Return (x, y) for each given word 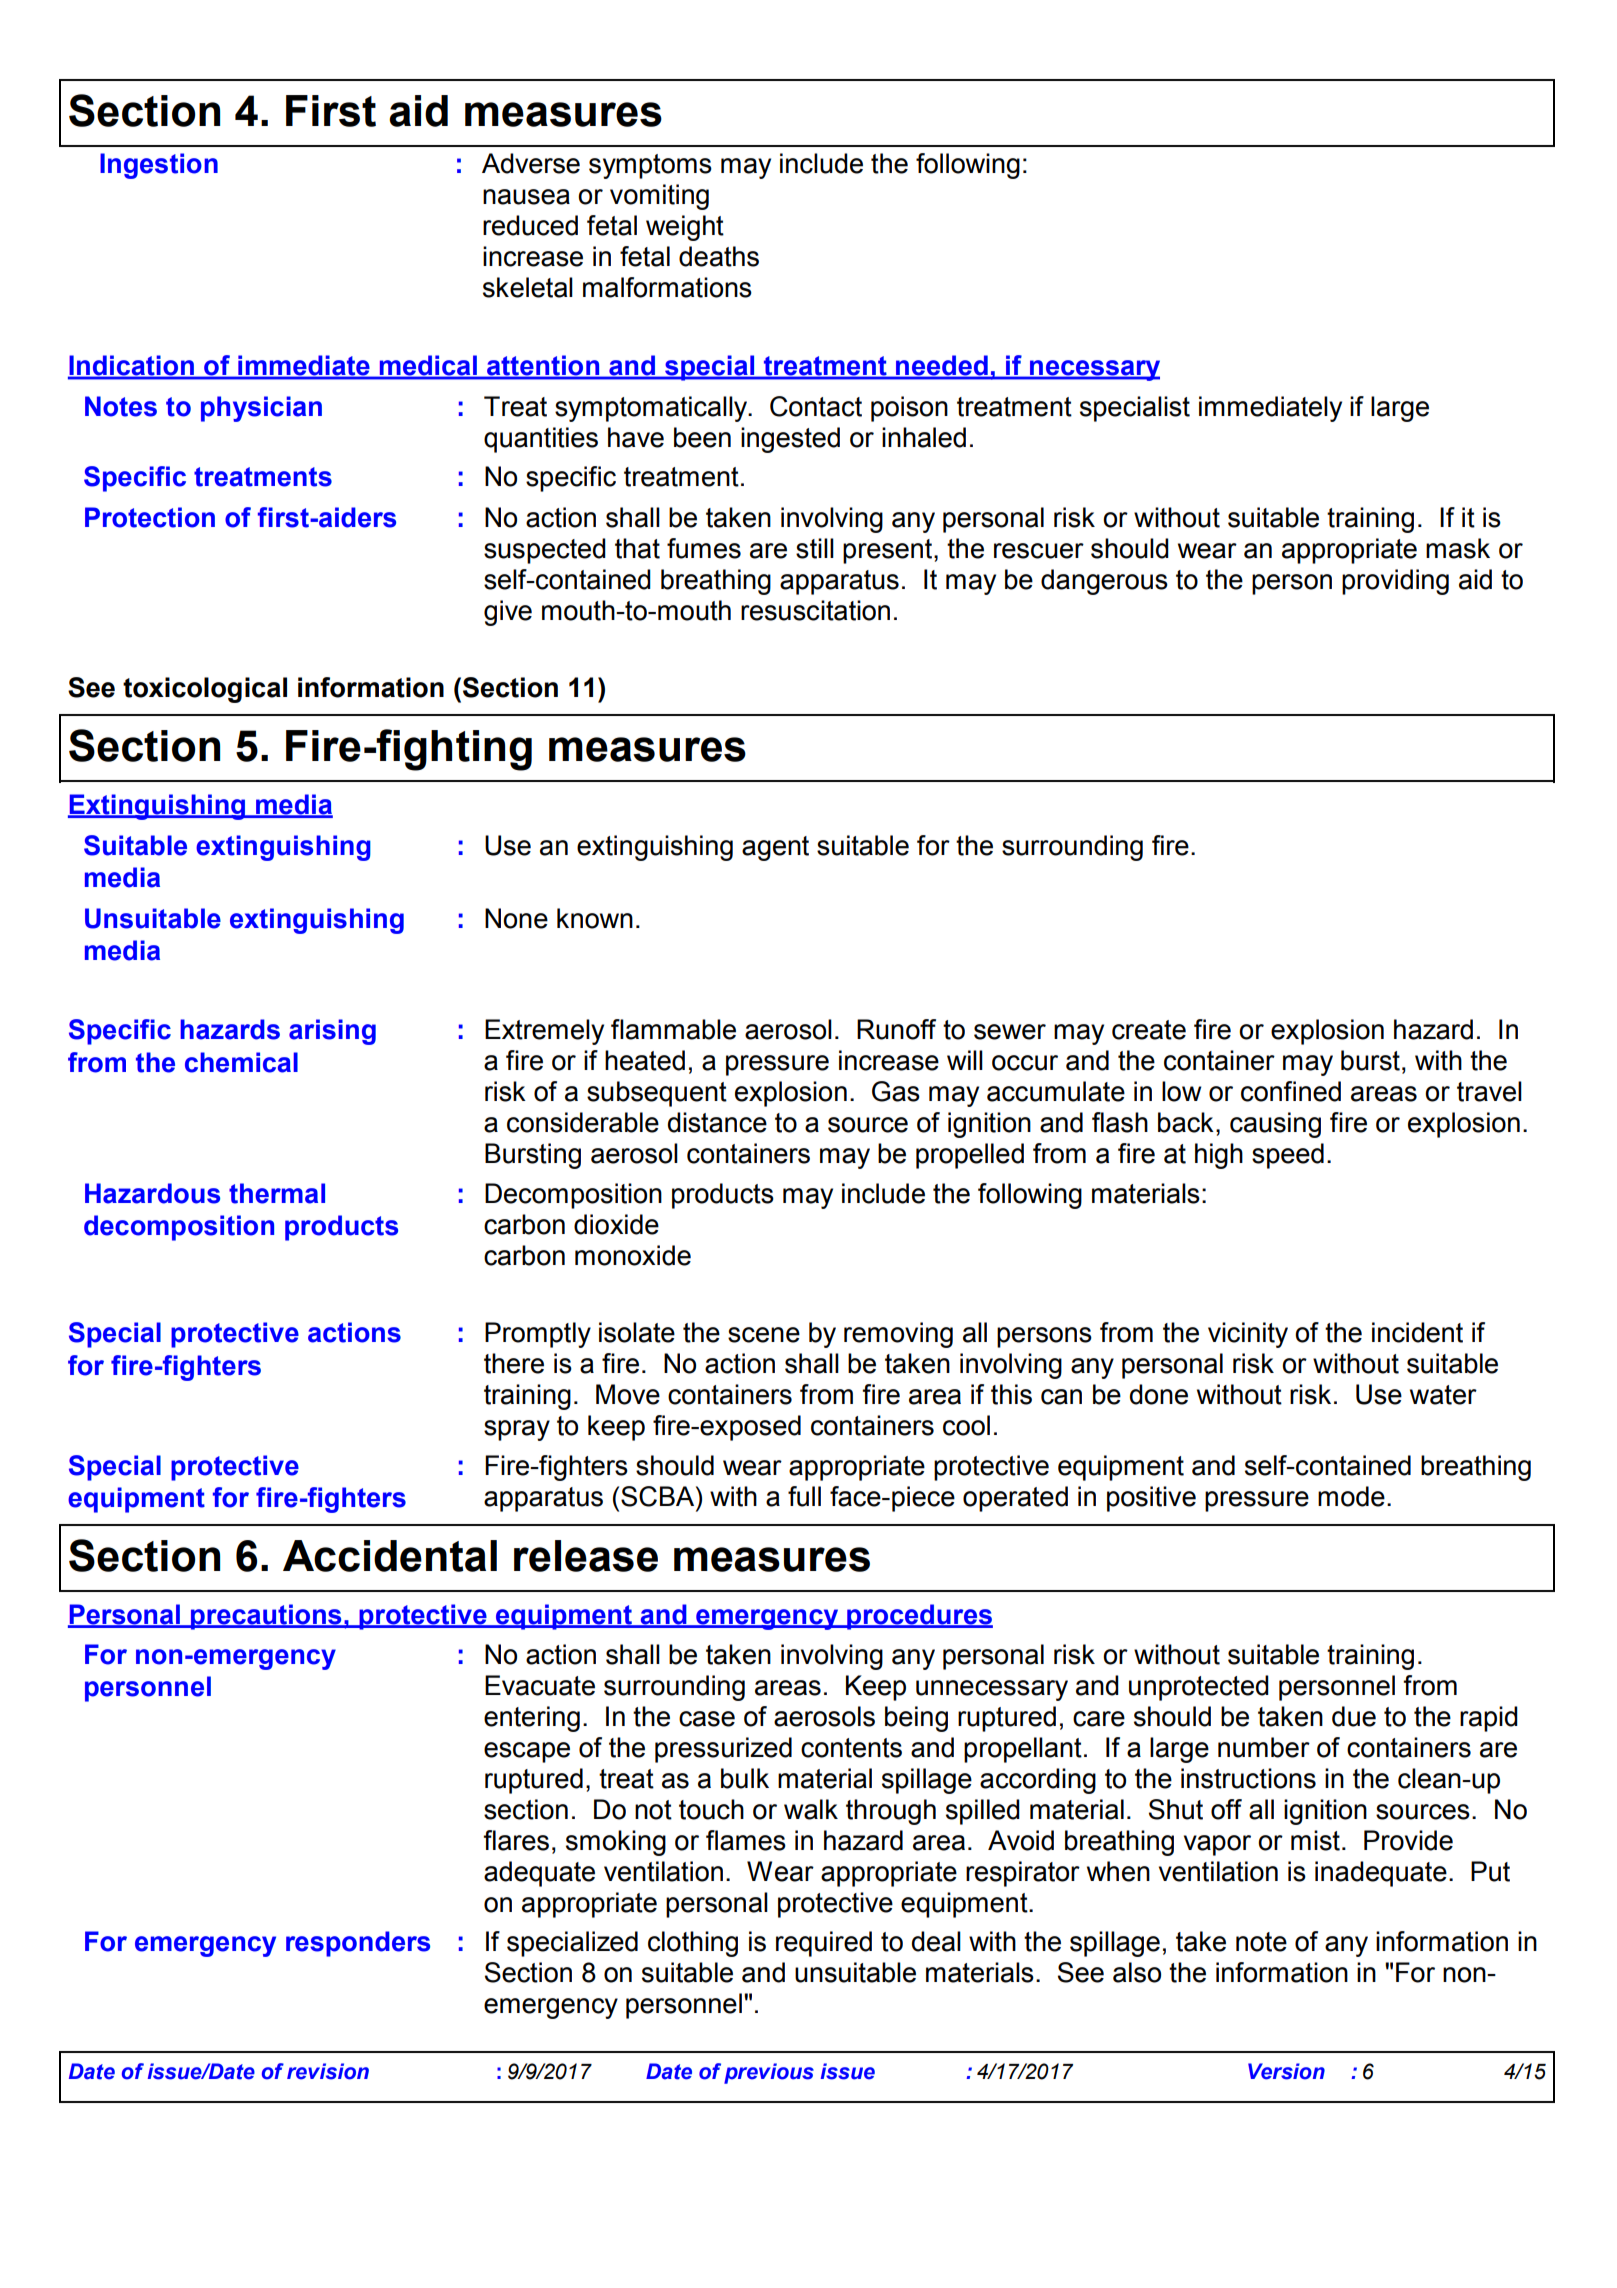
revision (328, 2071)
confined (1291, 1091)
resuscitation (815, 610)
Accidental (390, 1556)
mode (1351, 1496)
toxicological (205, 690)
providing (1395, 582)
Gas (896, 1091)
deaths (719, 256)
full (804, 1496)
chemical (241, 1062)
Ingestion (159, 166)
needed (942, 367)
